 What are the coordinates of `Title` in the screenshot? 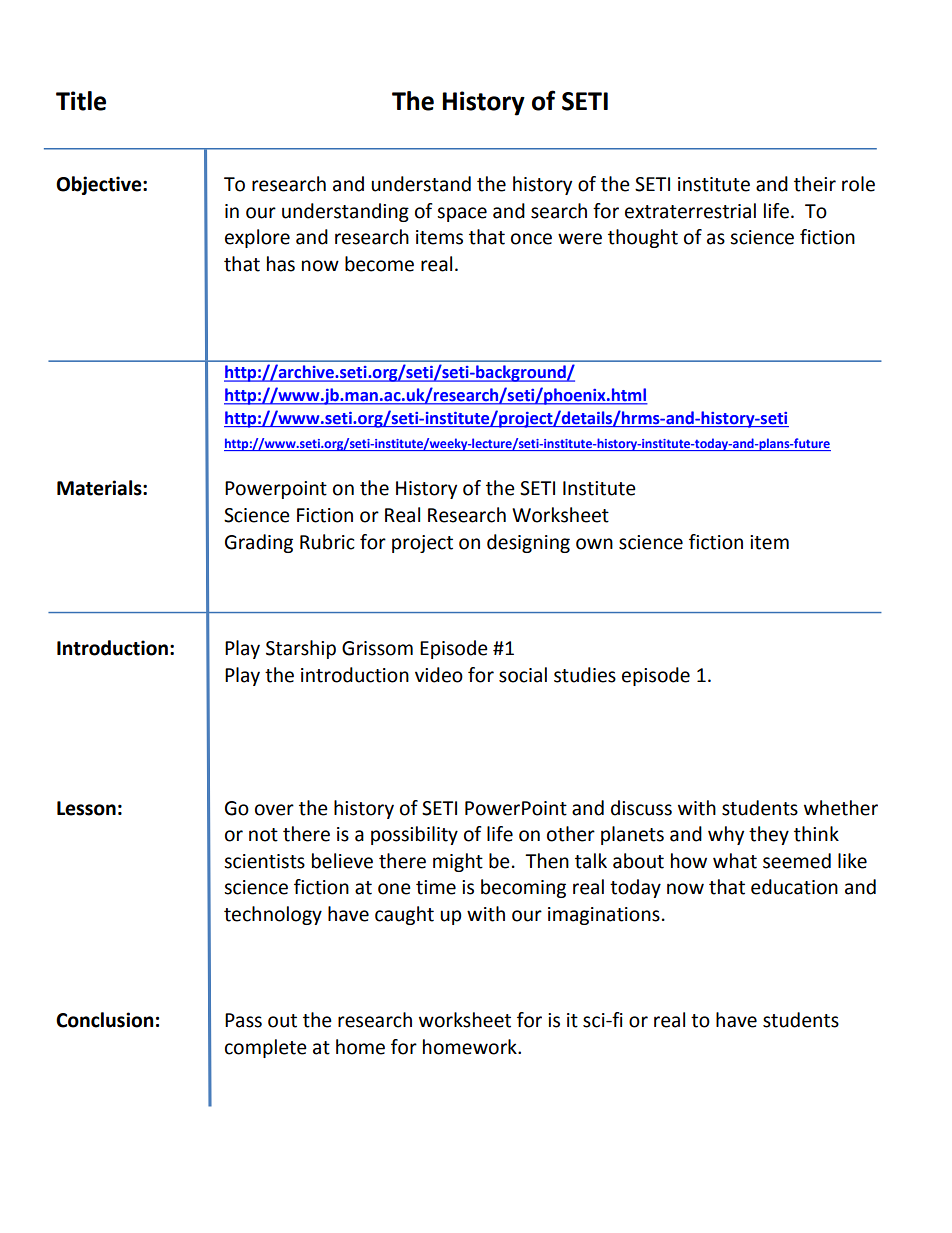 It's located at (81, 101).
